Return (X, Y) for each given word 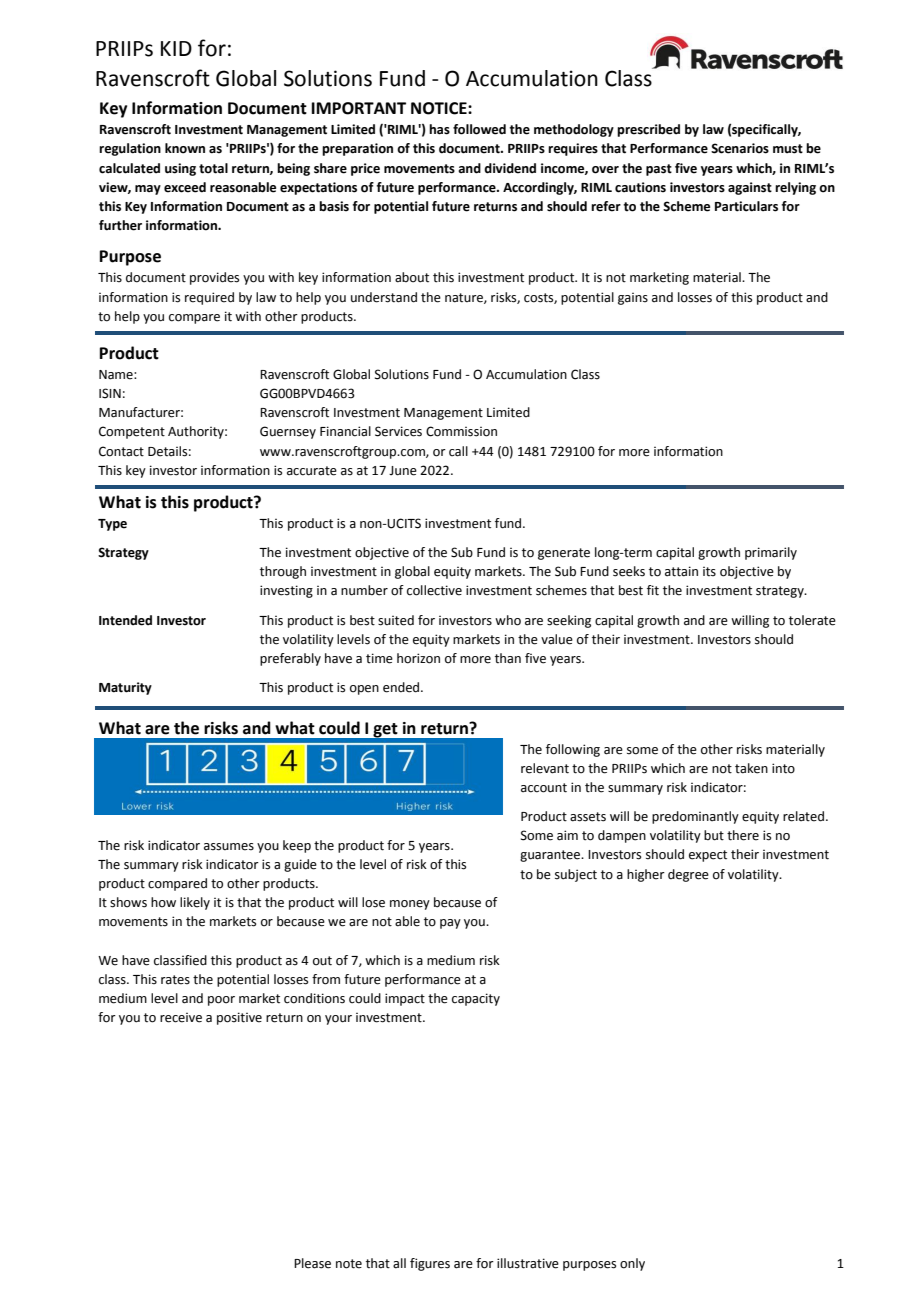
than (508, 658)
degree (688, 875)
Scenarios (740, 148)
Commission (461, 431)
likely (195, 903)
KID (176, 48)
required (209, 298)
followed (479, 129)
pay (450, 924)
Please (312, 1263)
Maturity (125, 688)
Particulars (746, 206)
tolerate (812, 620)
